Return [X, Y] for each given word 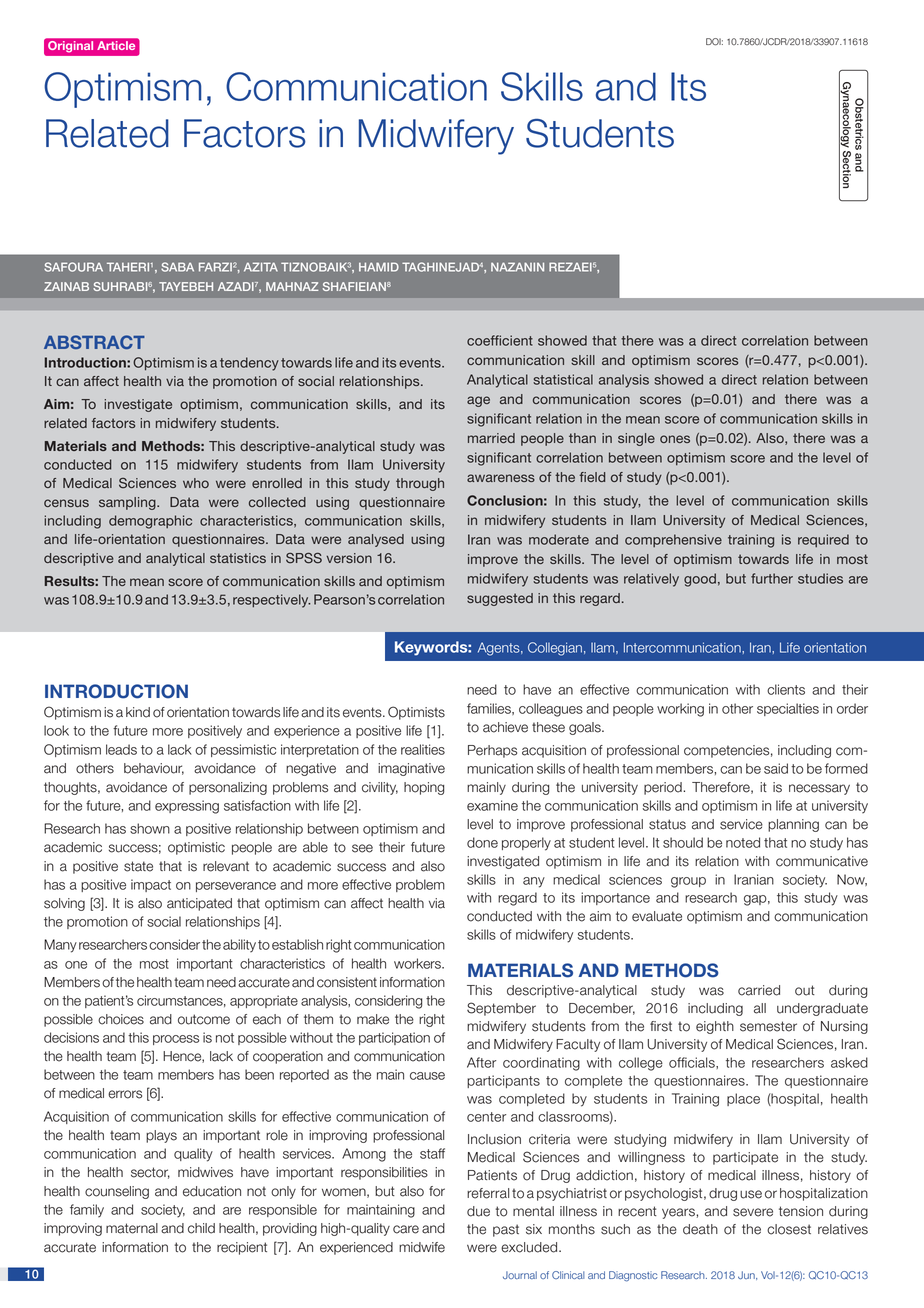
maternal [132, 1228]
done [482, 842]
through [420, 484]
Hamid [379, 267]
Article [116, 45]
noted [743, 842]
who [196, 483]
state [138, 866]
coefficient [500, 340]
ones [675, 439]
